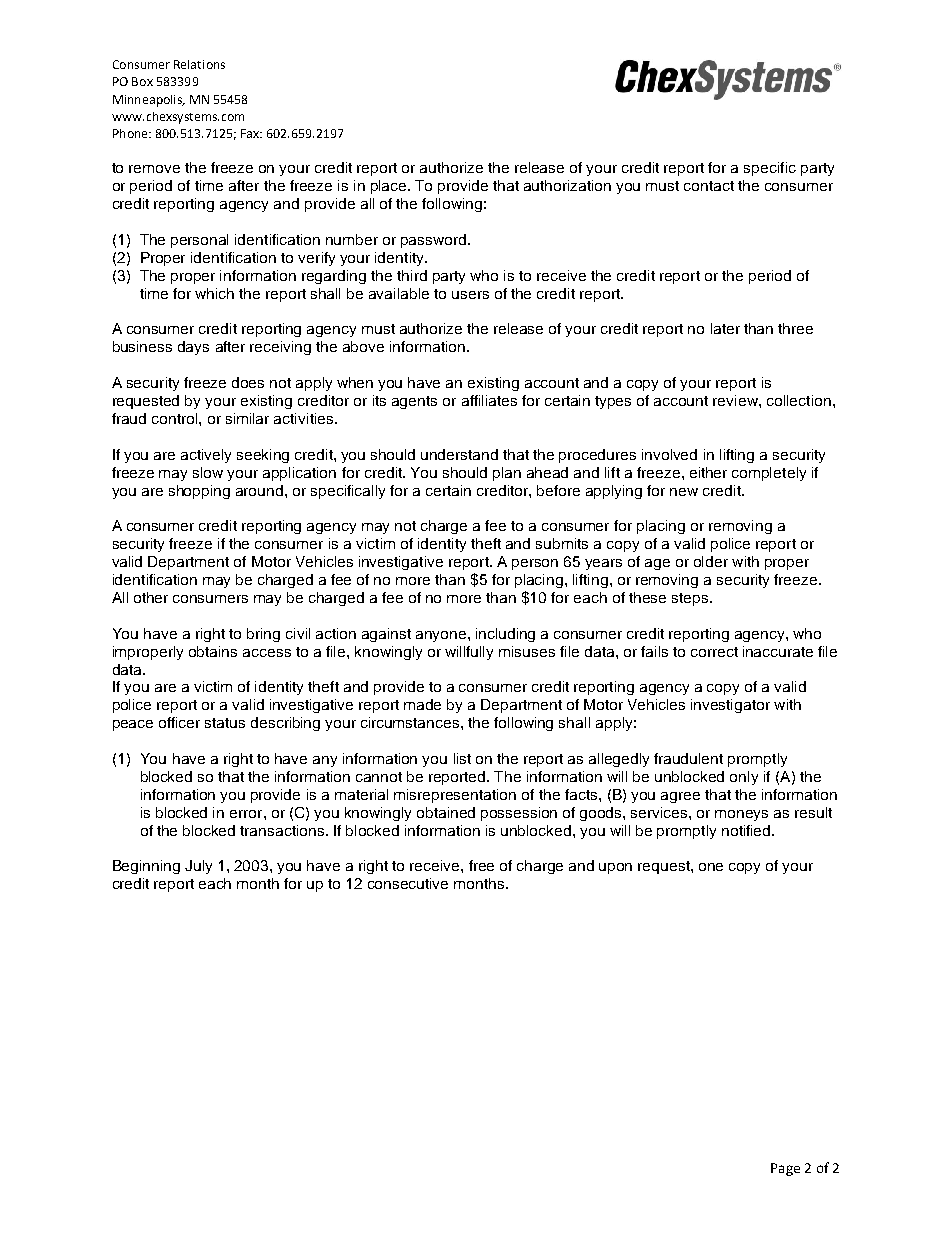  Describe the element at coordinates (615, 868) in the screenshot. I see `upon` at that location.
